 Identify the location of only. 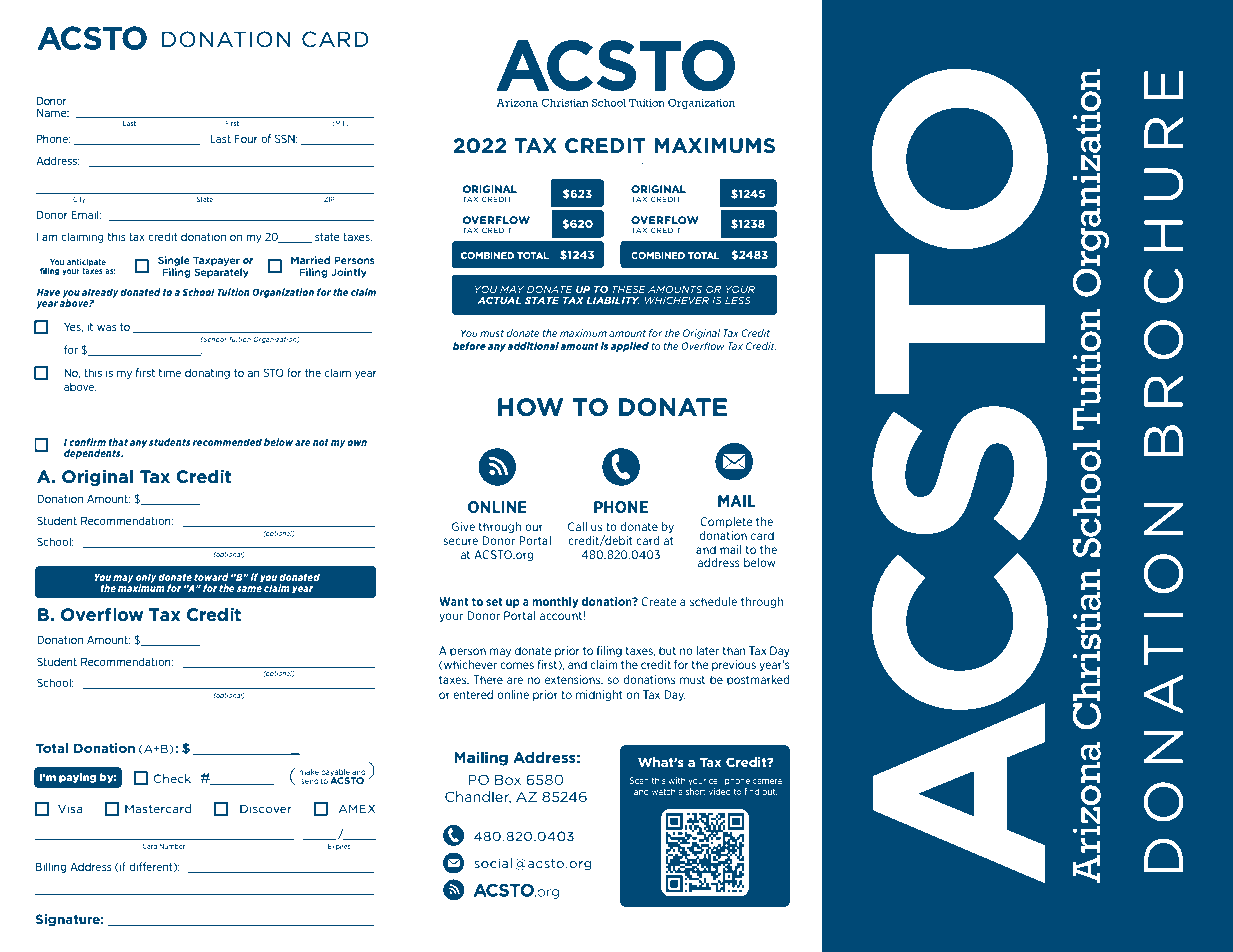
(146, 579).
